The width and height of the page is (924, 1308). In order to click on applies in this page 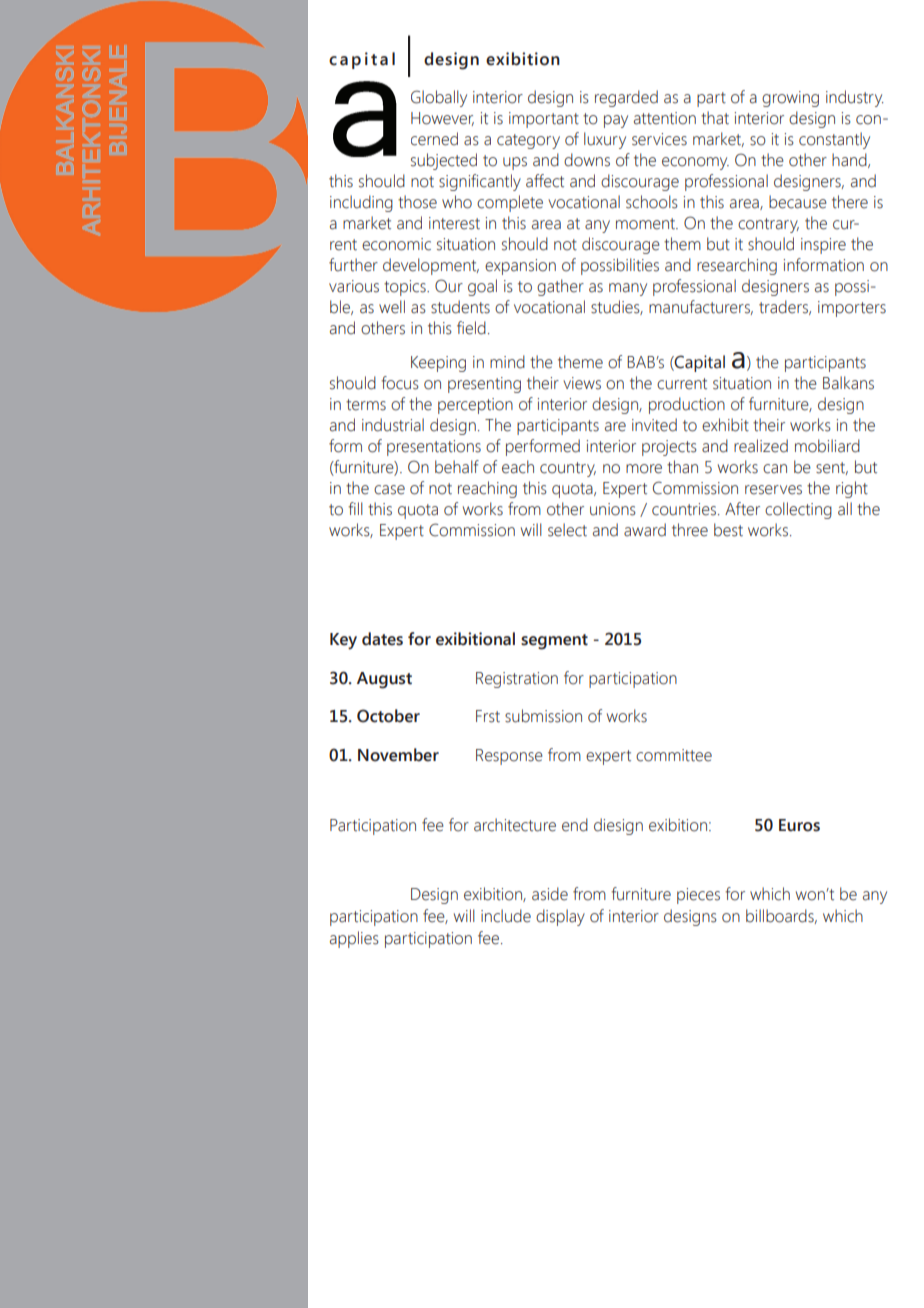, I will do `click(354, 939)`.
